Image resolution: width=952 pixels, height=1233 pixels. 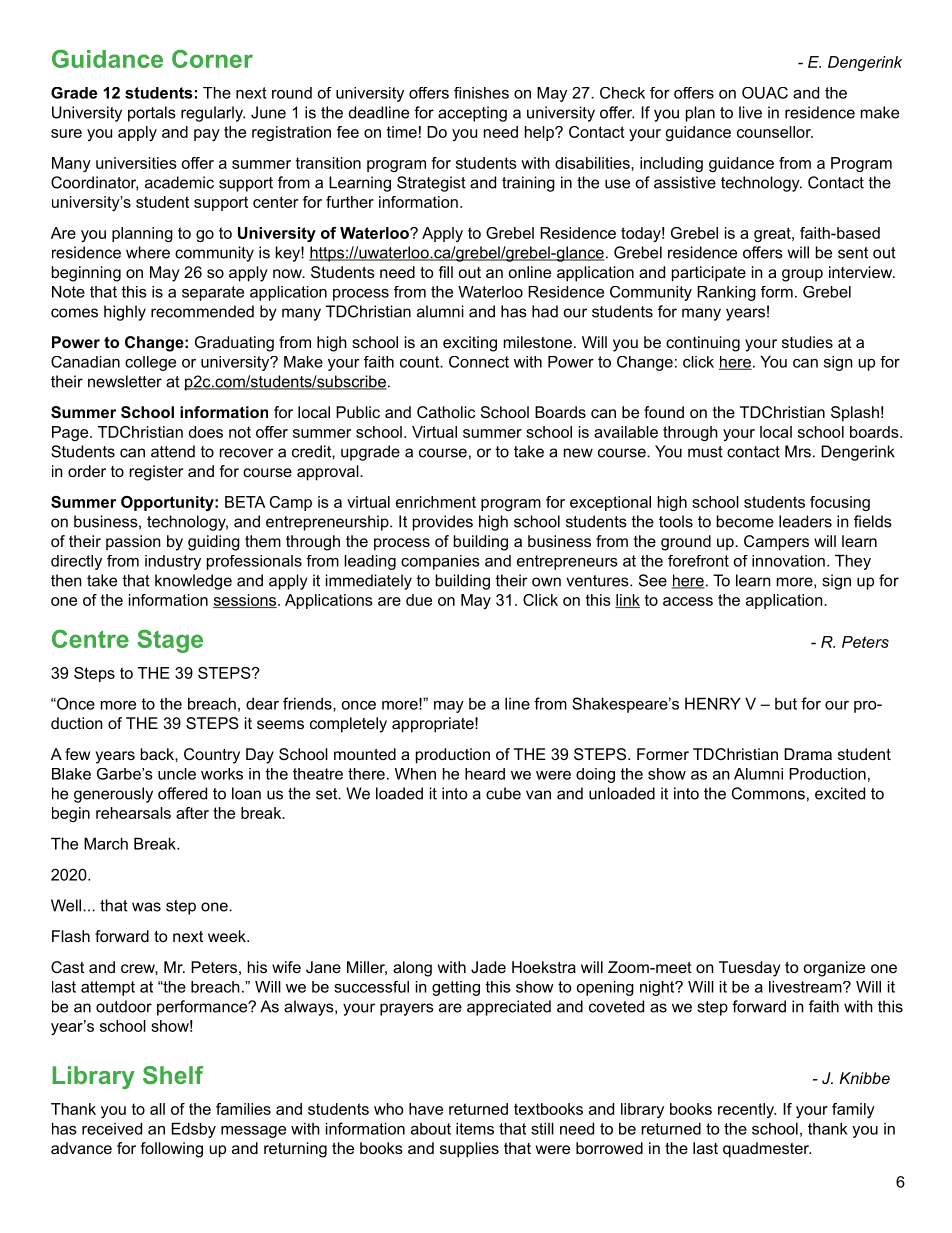 I want to click on all, so click(x=157, y=1109).
